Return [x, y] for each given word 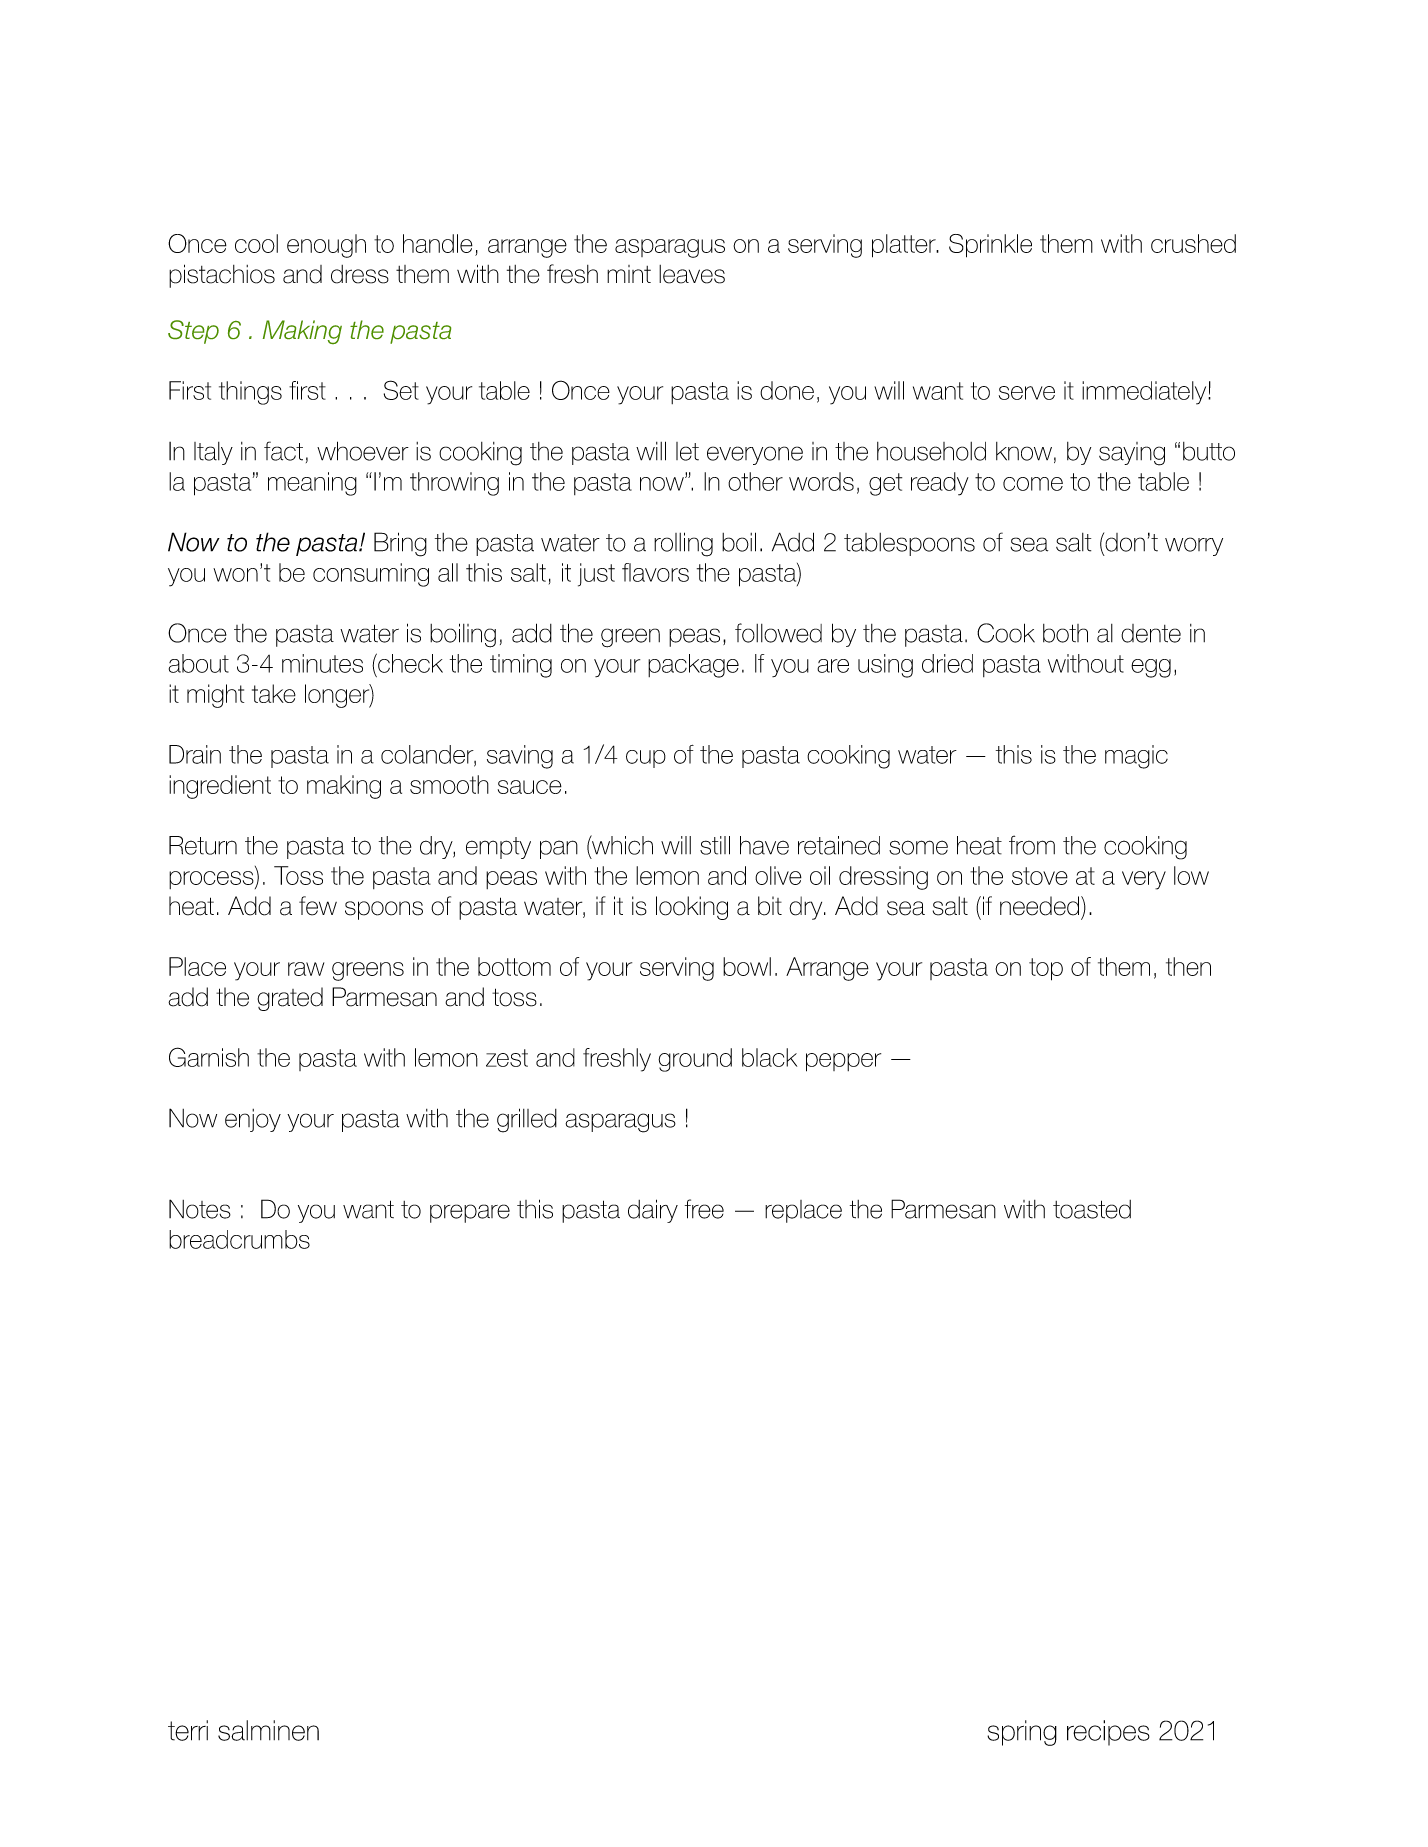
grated [290, 999]
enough [326, 246]
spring [1022, 1733]
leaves [692, 274]
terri [188, 1730]
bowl [747, 966]
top [1046, 969]
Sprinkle [990, 246]
